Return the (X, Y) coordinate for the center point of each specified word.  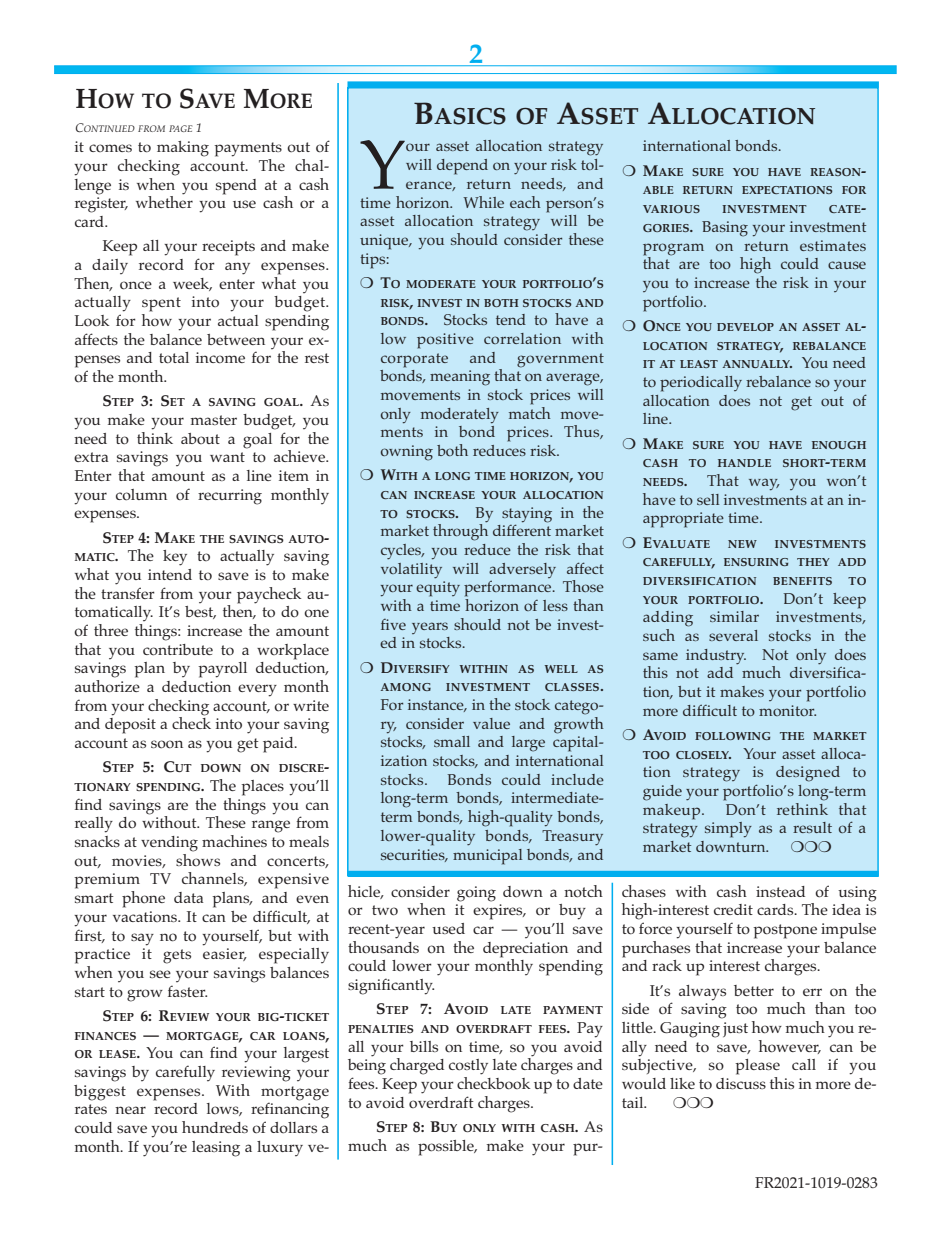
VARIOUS (671, 209)
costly (468, 1067)
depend (462, 167)
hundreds (215, 1127)
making (183, 149)
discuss (741, 1083)
